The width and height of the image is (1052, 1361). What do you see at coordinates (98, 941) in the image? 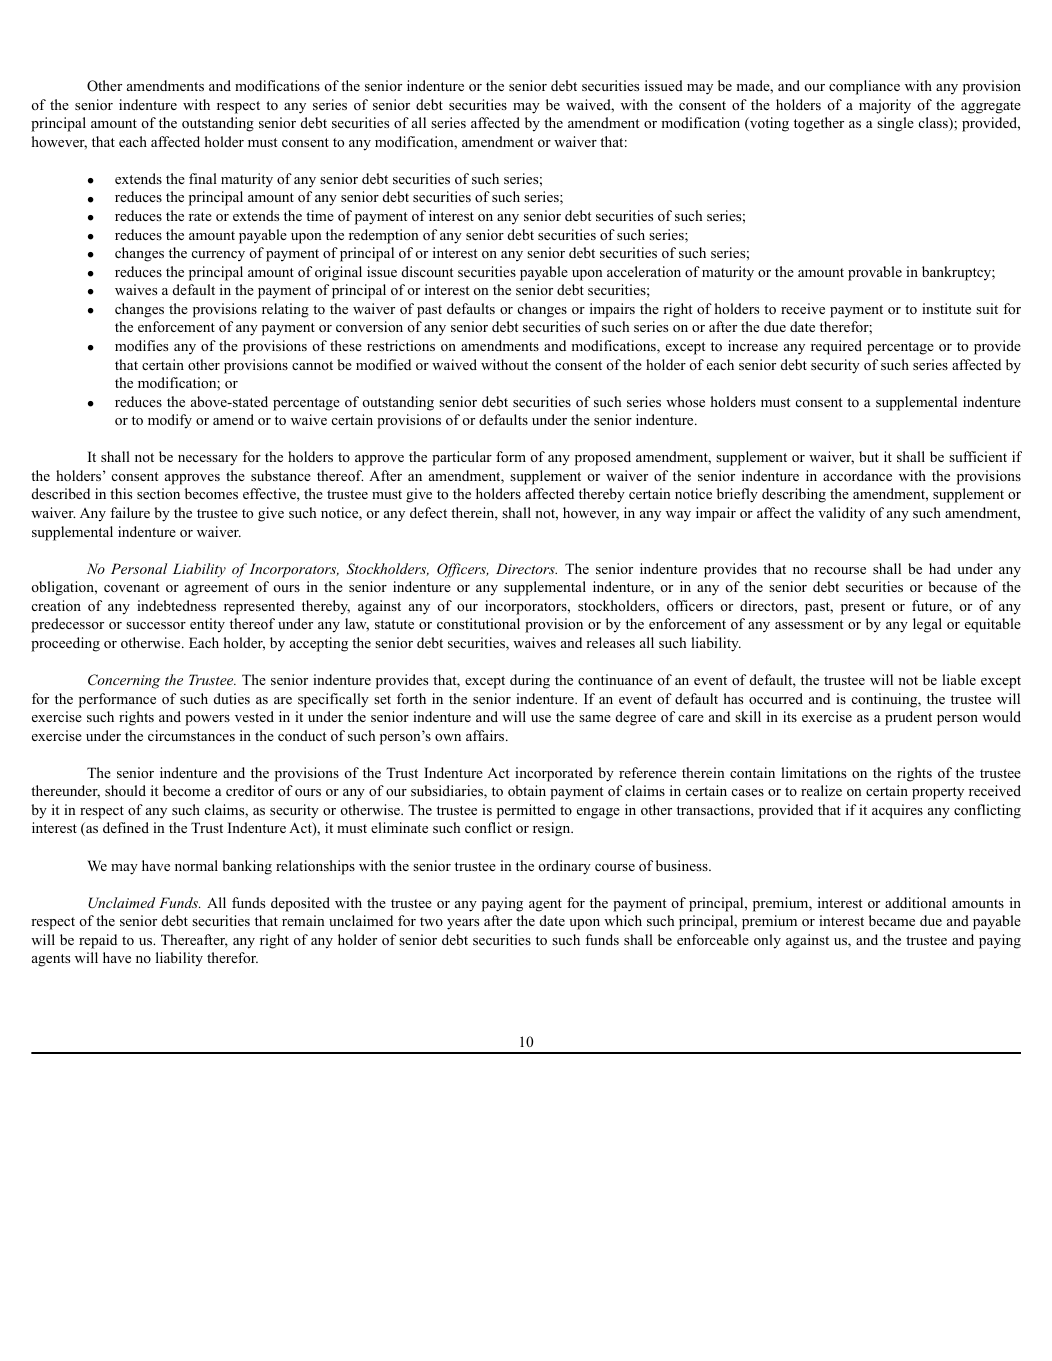
I see `repaid` at bounding box center [98, 941].
